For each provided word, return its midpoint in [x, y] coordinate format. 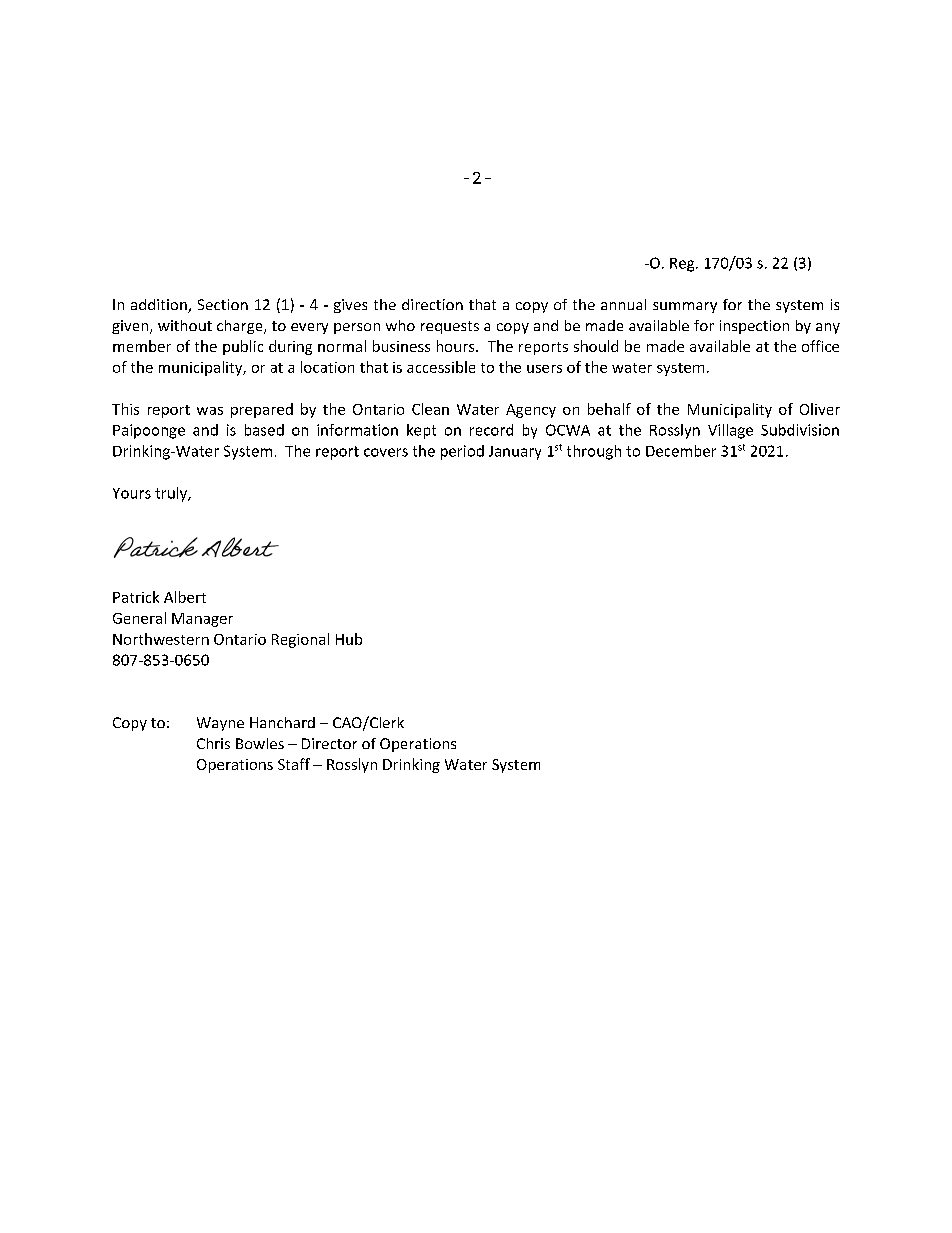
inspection [754, 327]
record [491, 430]
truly [172, 494]
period [462, 452]
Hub [349, 639]
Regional [300, 640]
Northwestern [161, 639]
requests [450, 327]
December [681, 451]
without [185, 325]
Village [730, 431]
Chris [213, 743]
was [210, 411]
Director [329, 743]
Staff [294, 764]
